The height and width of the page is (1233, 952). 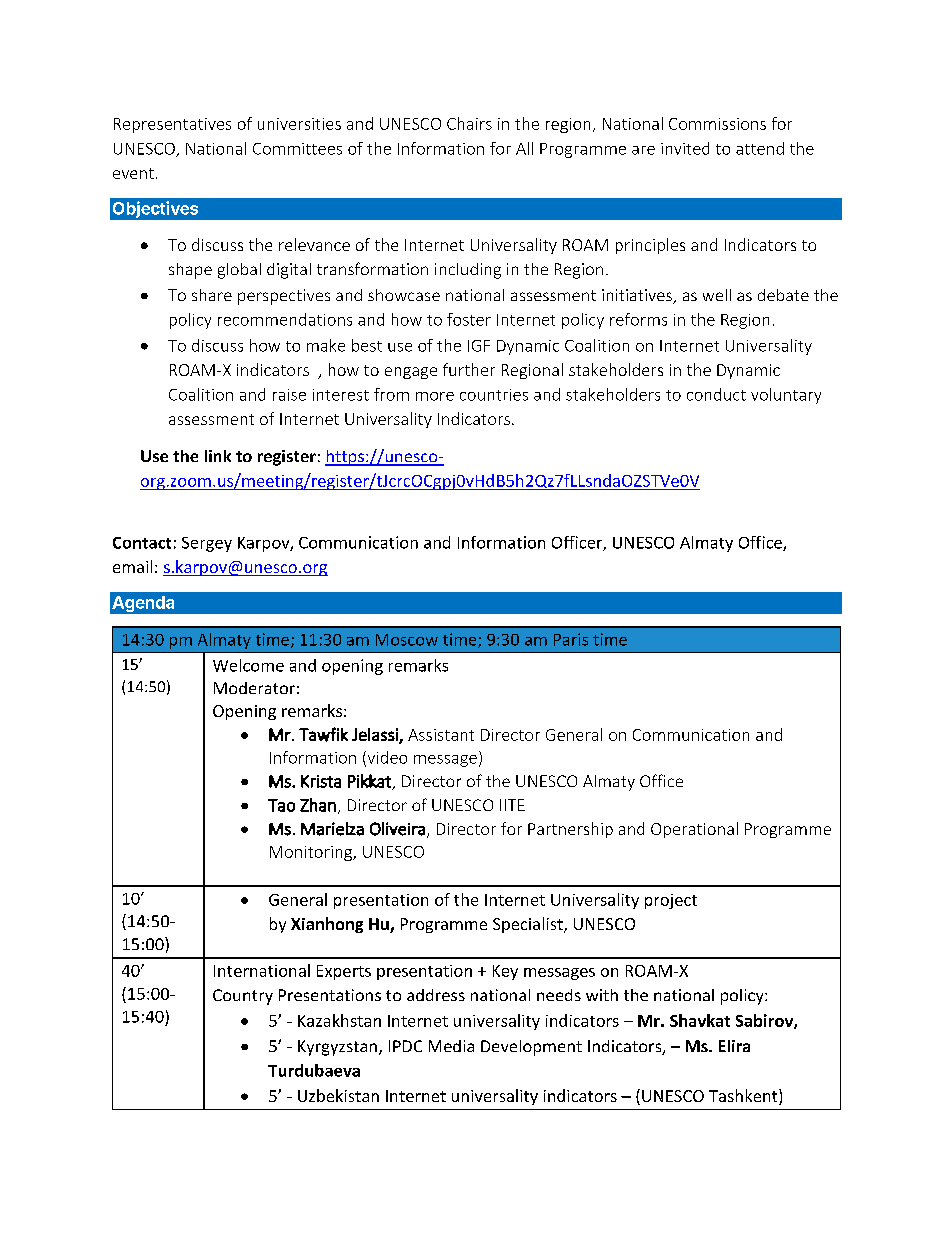 I want to click on Tao, so click(x=281, y=805).
